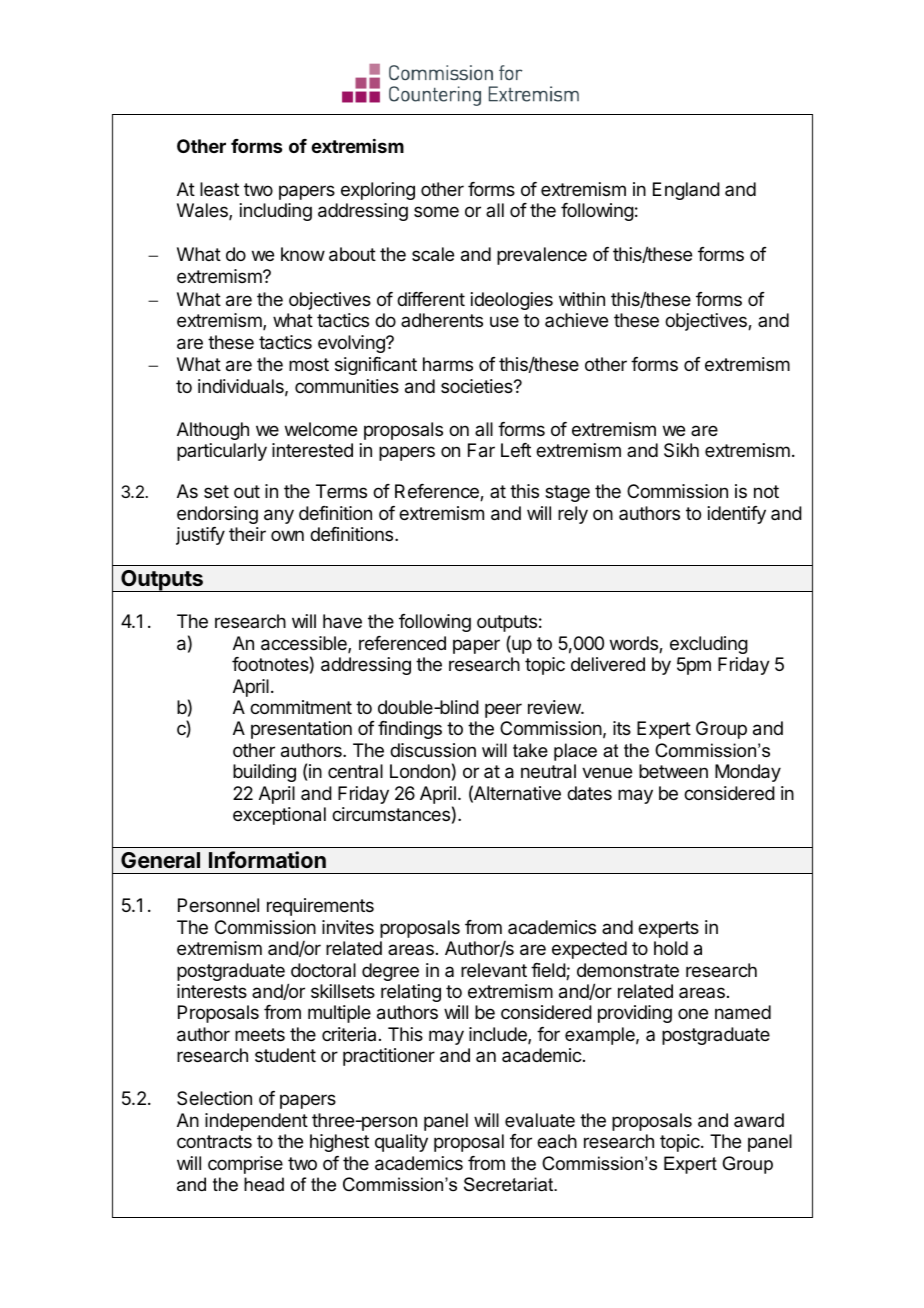 The width and height of the screenshot is (924, 1308). I want to click on Although, so click(213, 431).
